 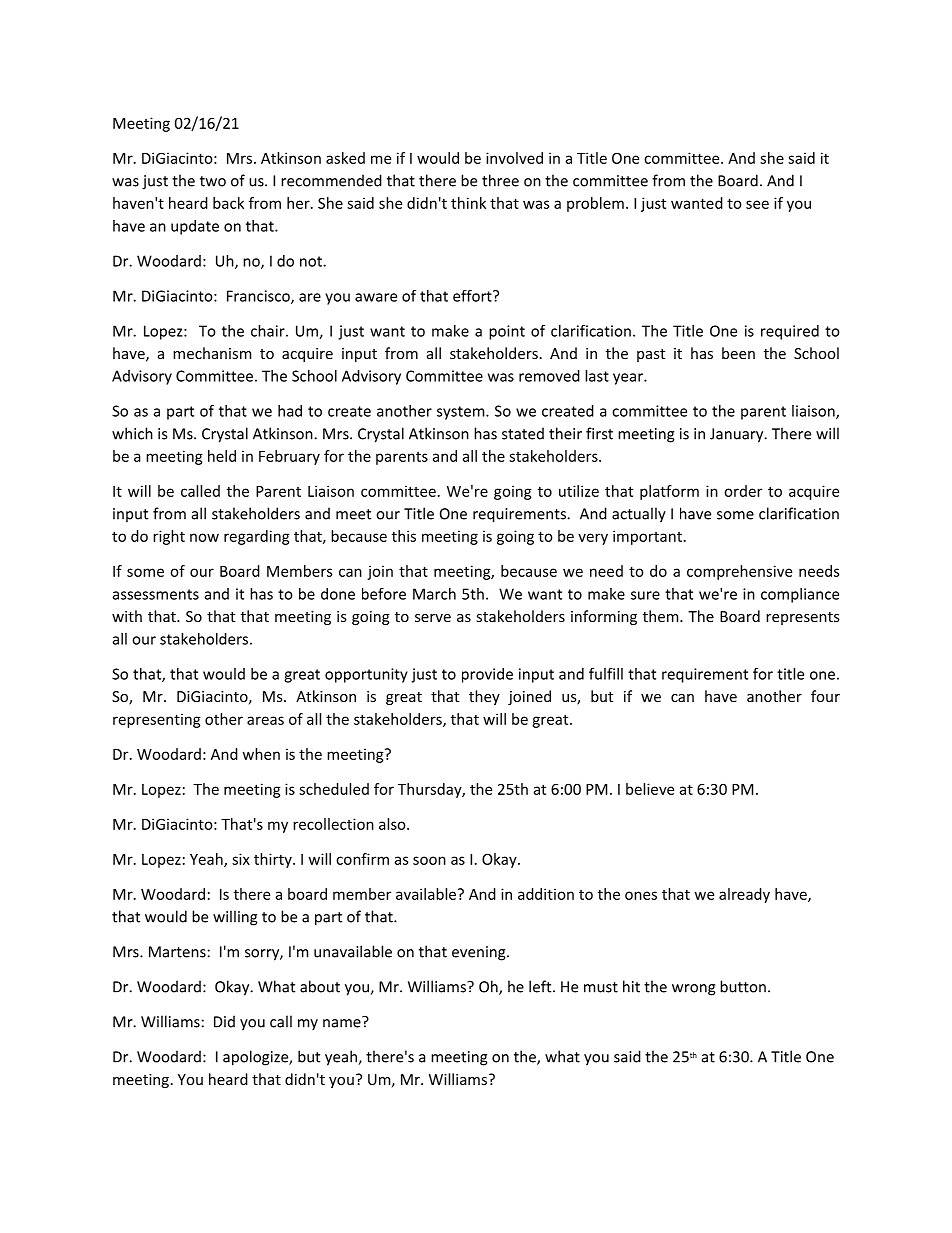 I want to click on held, so click(x=222, y=456).
